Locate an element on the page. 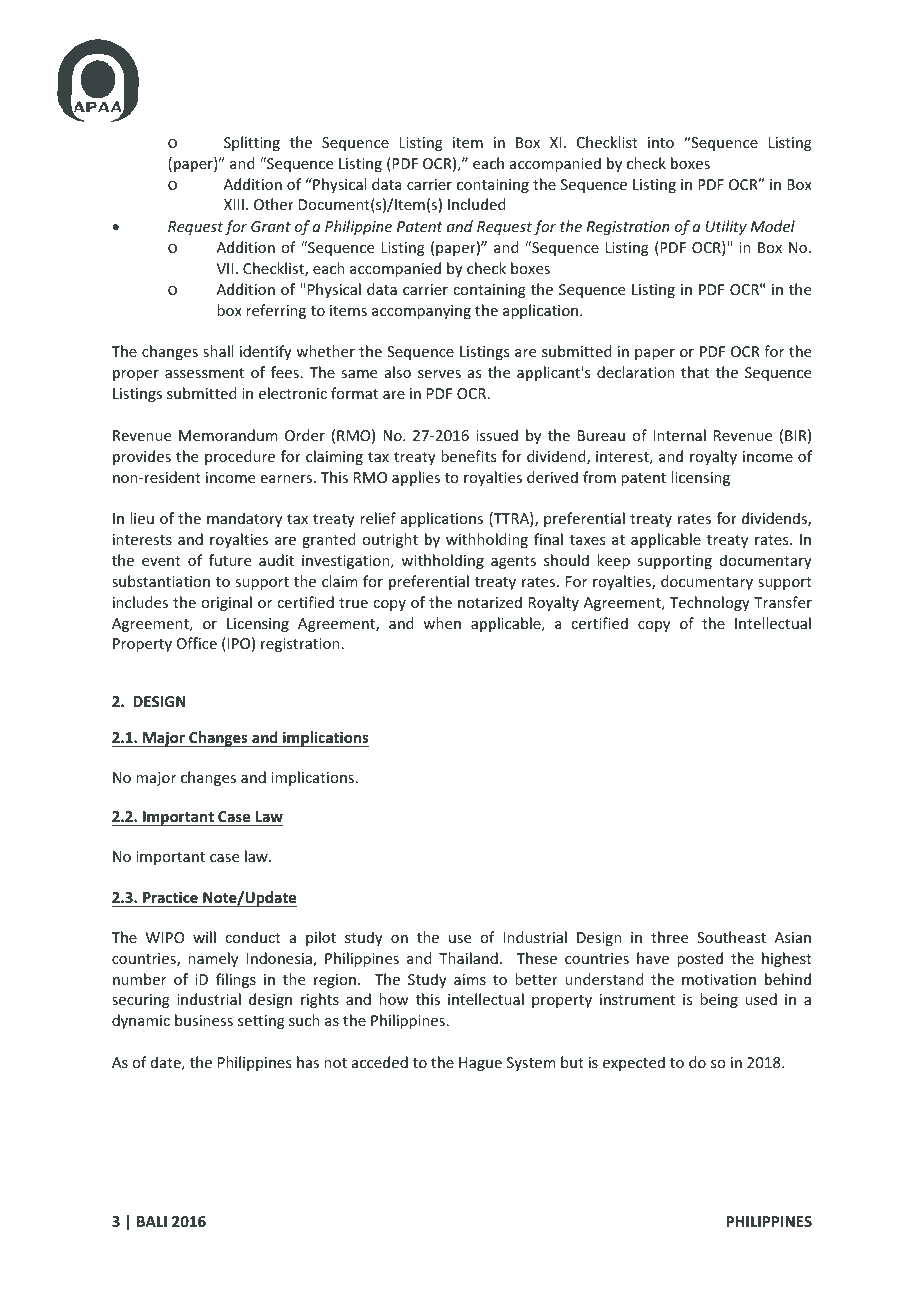 Image resolution: width=924 pixels, height=1308 pixels. Thailand is located at coordinates (468, 958).
